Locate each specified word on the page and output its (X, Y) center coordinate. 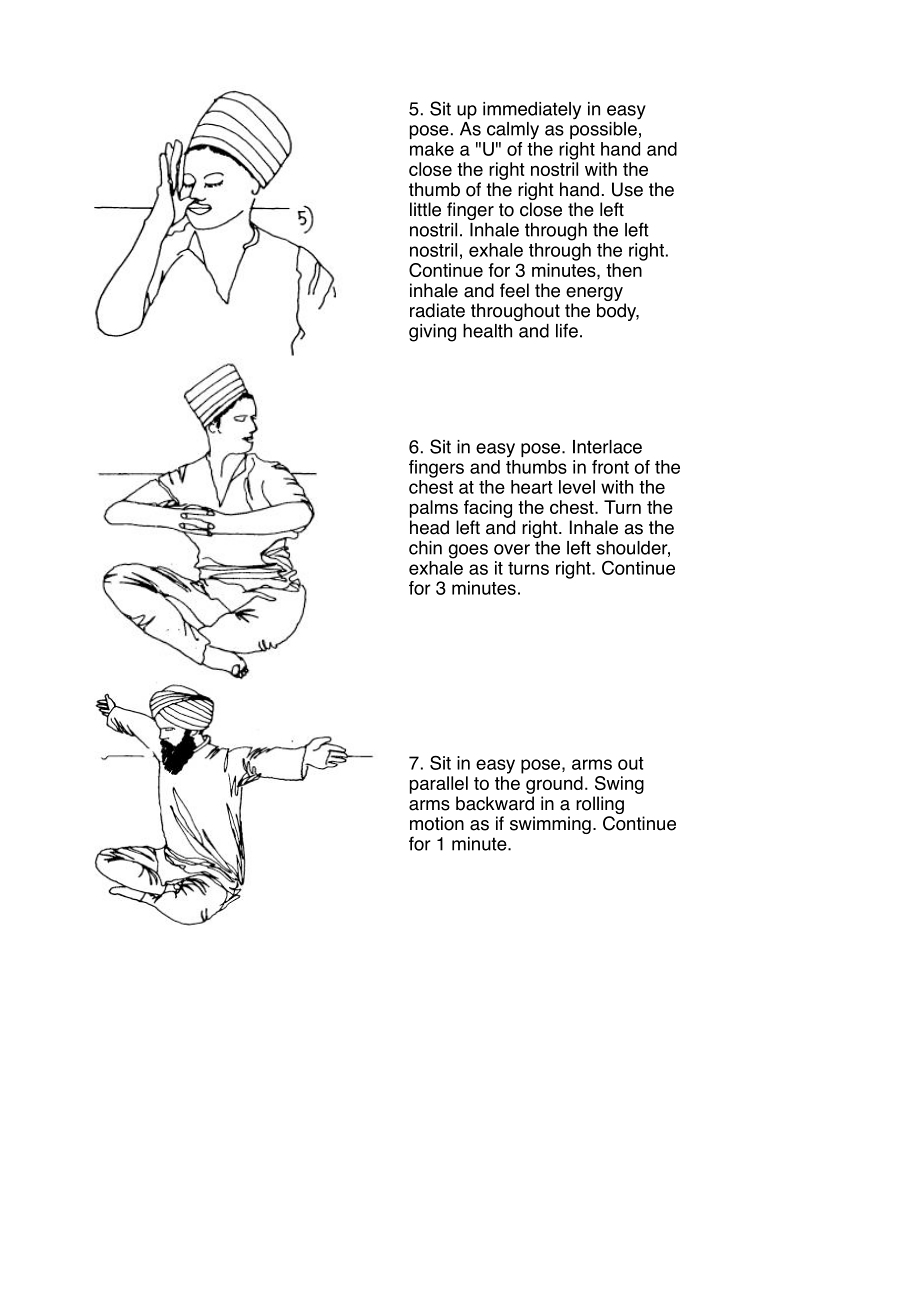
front (610, 467)
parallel (439, 785)
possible (604, 129)
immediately (532, 111)
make (432, 149)
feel (514, 290)
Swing (619, 785)
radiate (437, 310)
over (512, 549)
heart (532, 487)
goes (468, 551)
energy (594, 294)
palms (434, 509)
